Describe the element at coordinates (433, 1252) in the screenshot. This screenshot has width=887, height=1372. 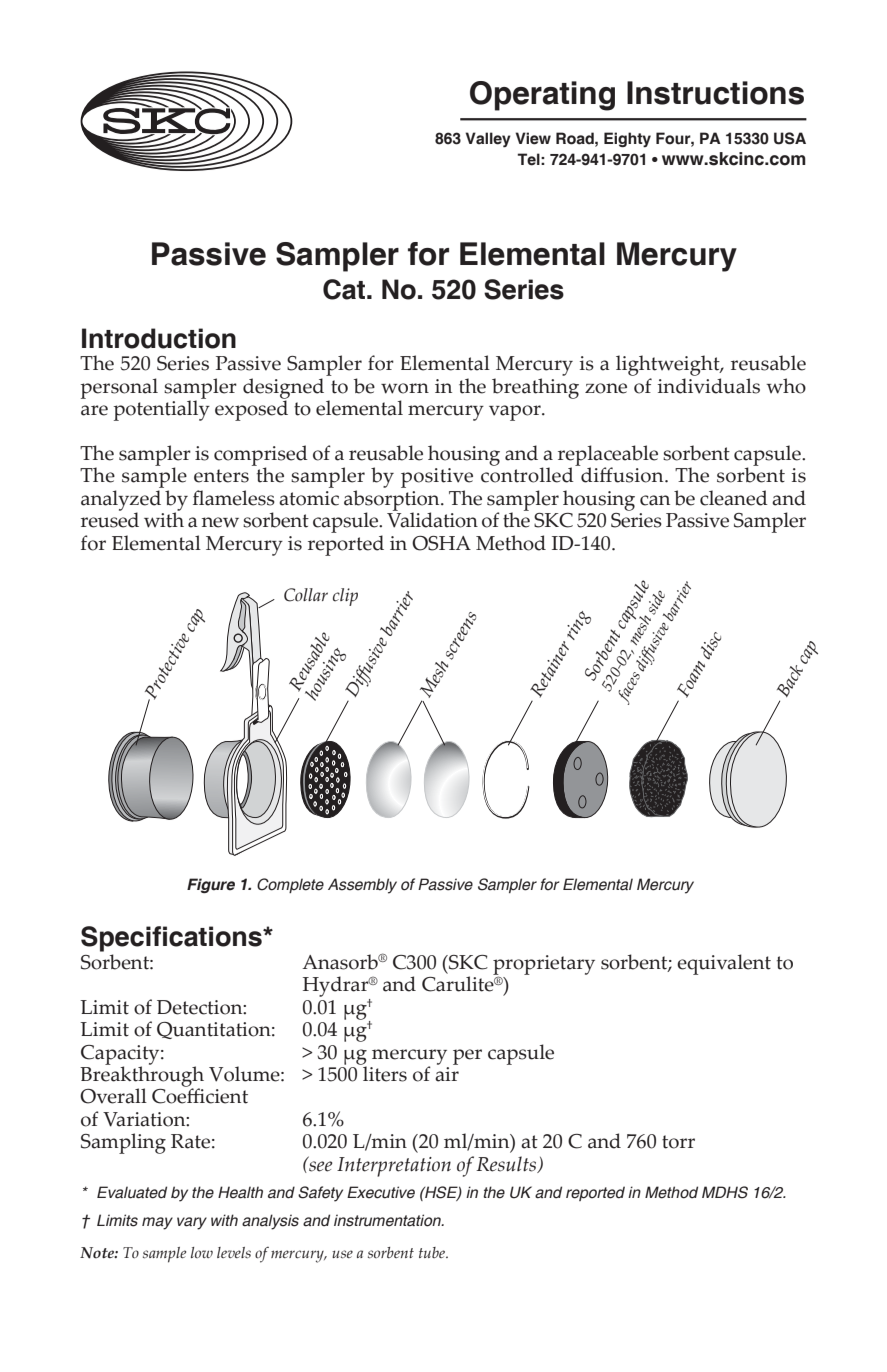
I see `tube` at that location.
